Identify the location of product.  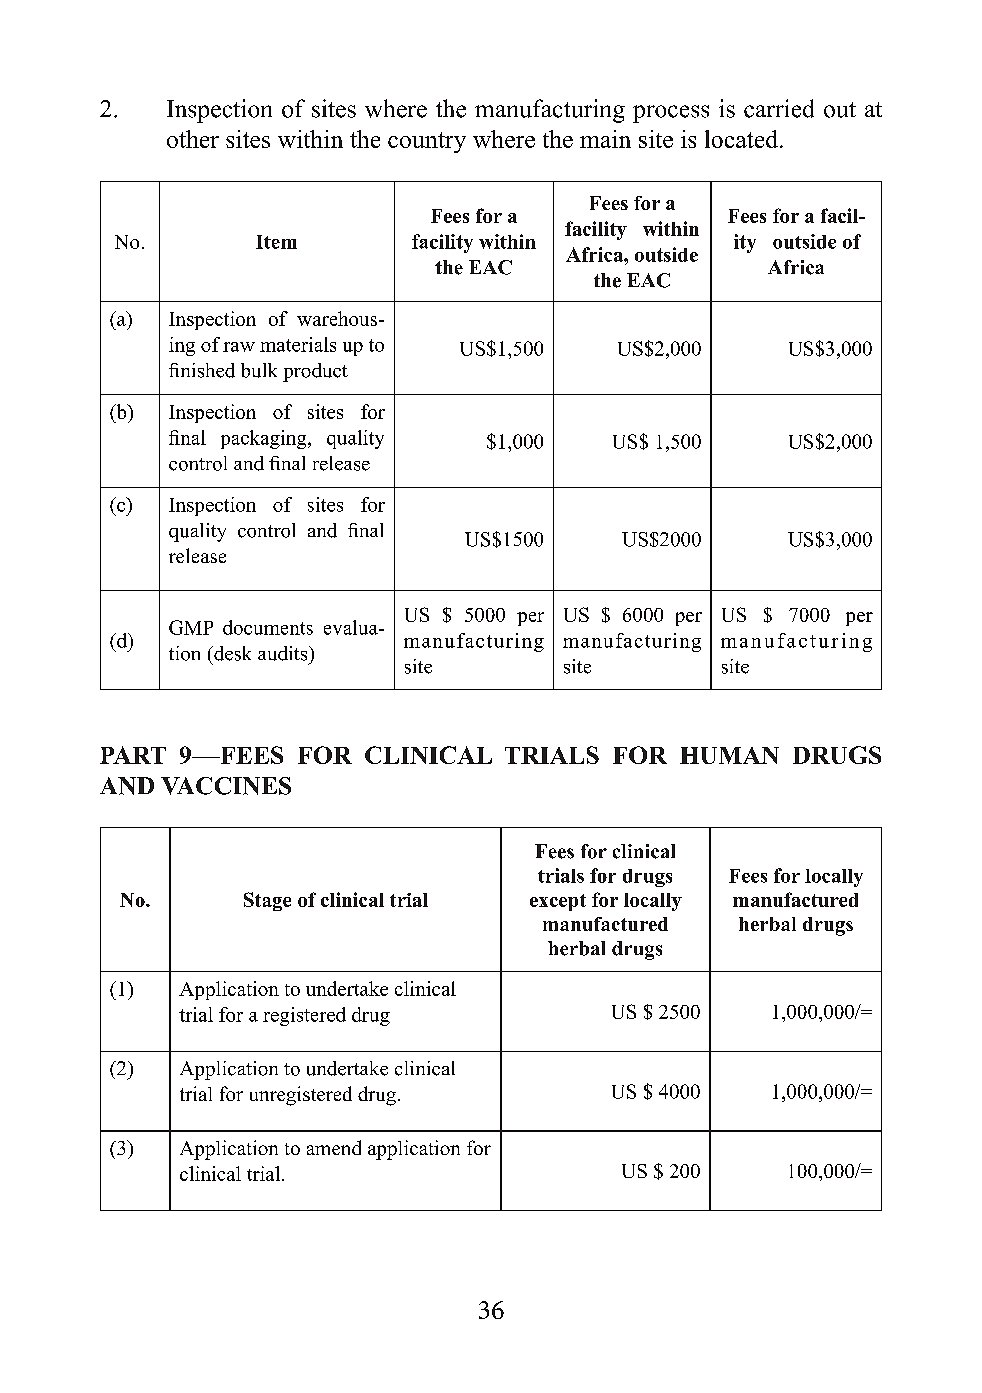
(315, 372).
